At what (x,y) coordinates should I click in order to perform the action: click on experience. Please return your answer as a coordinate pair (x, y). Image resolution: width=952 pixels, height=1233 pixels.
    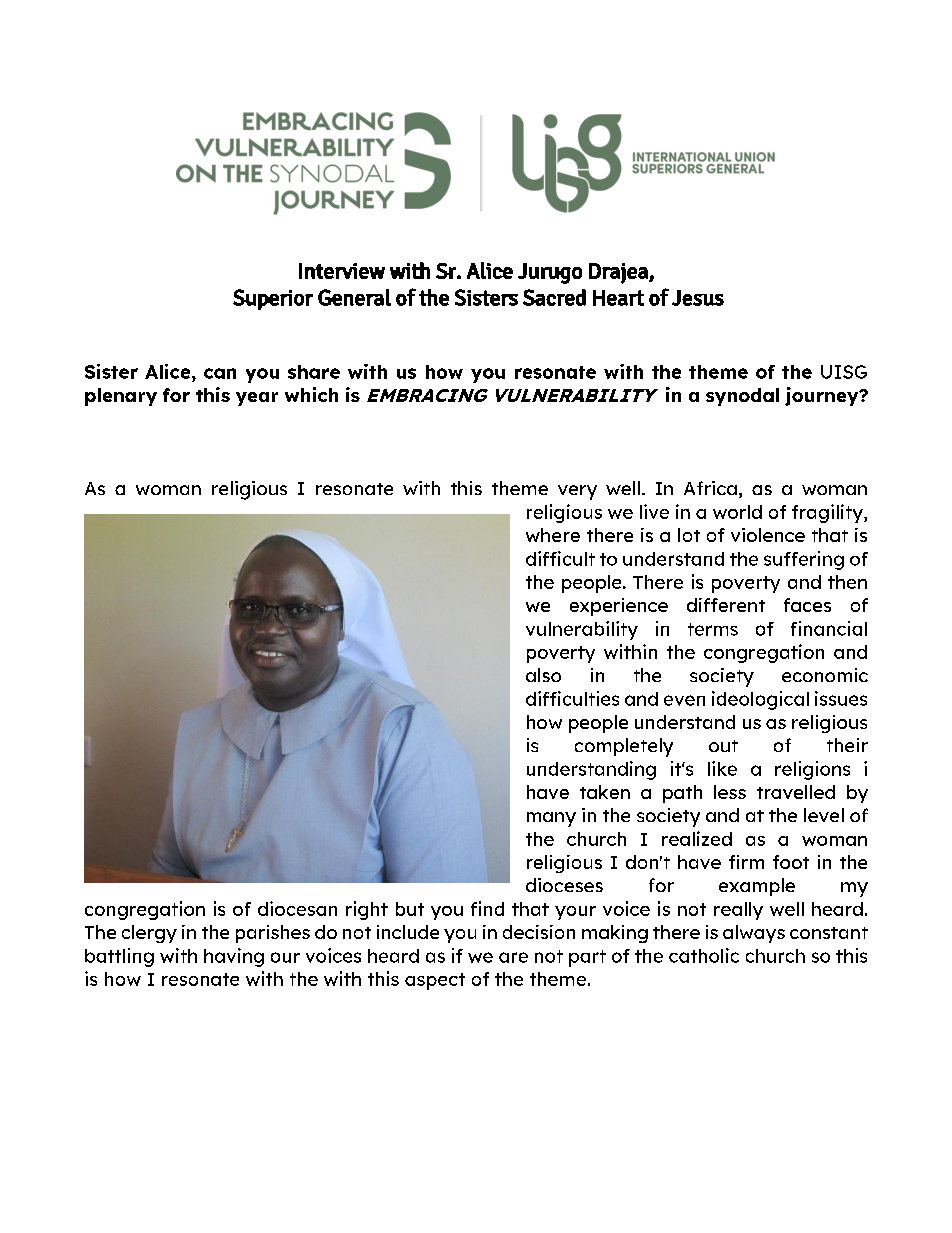
    Looking at the image, I should click on (619, 607).
